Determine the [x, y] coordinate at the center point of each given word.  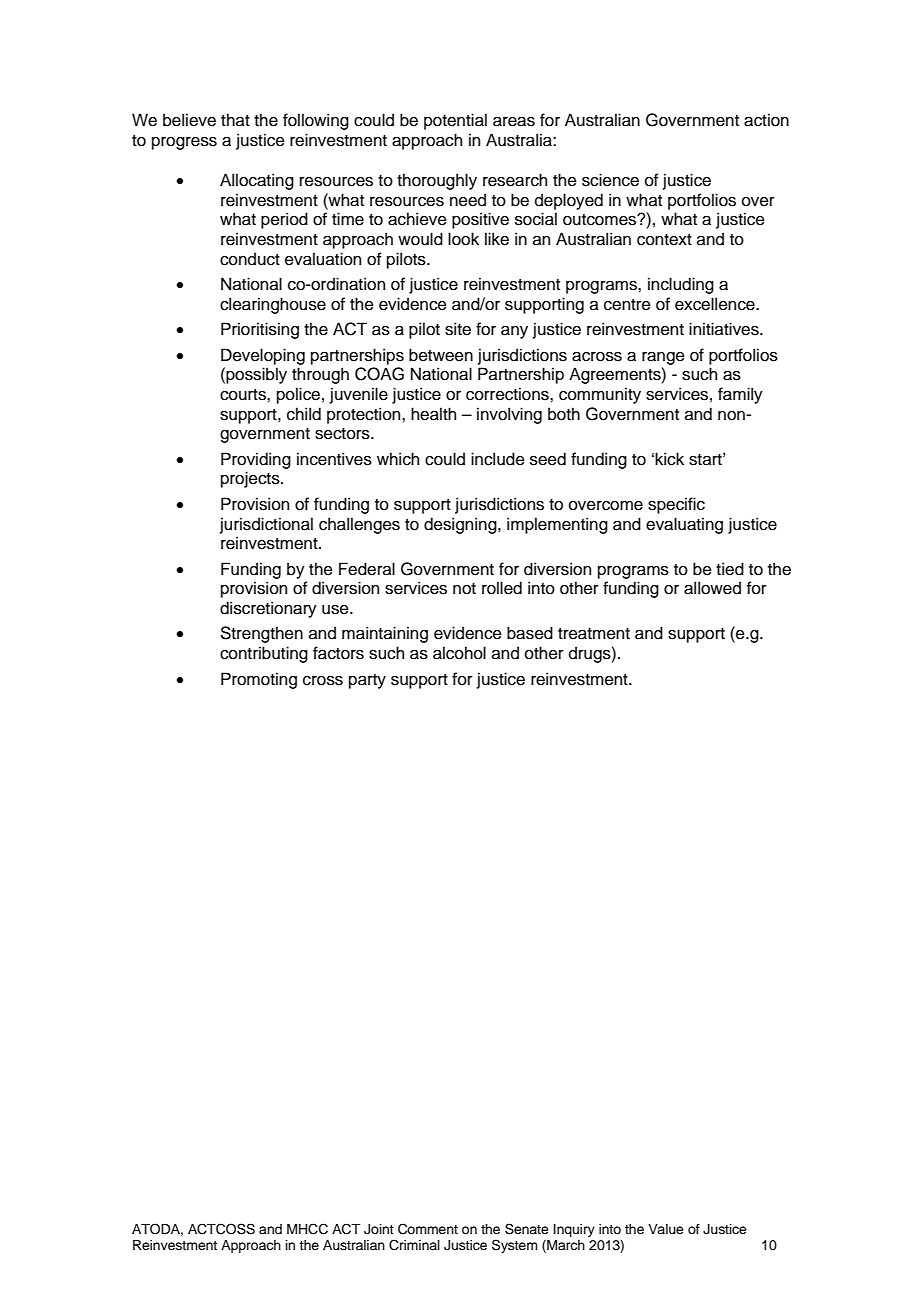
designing [461, 525]
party [367, 681]
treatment [594, 634]
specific [676, 505]
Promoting [259, 680]
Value [666, 1229]
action [766, 120]
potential [455, 121]
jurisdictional [266, 525]
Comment [428, 1229]
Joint [379, 1229]
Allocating [257, 181]
